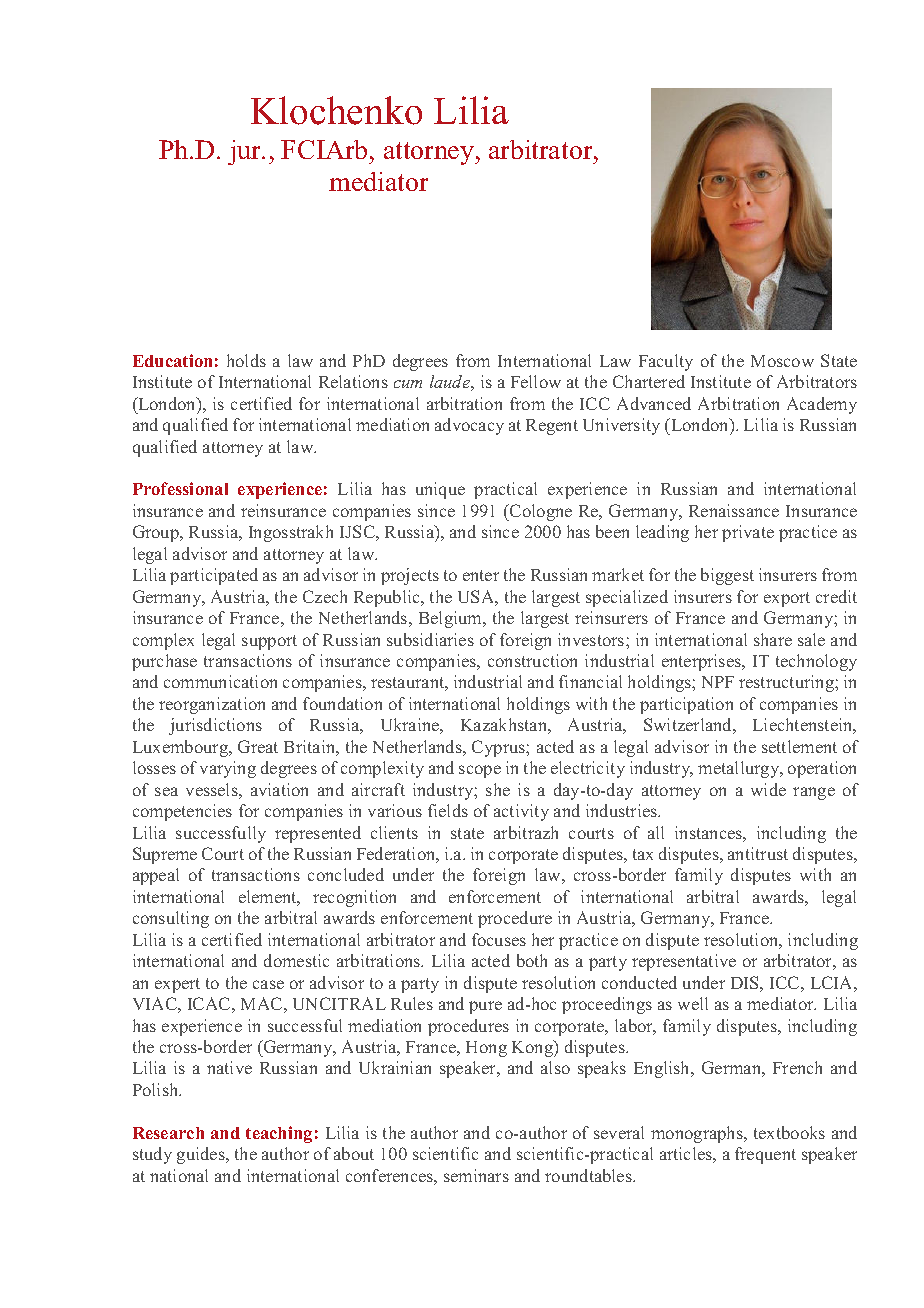 The height and width of the screenshot is (1308, 924). What do you see at coordinates (480, 771) in the screenshot?
I see `scope` at bounding box center [480, 771].
